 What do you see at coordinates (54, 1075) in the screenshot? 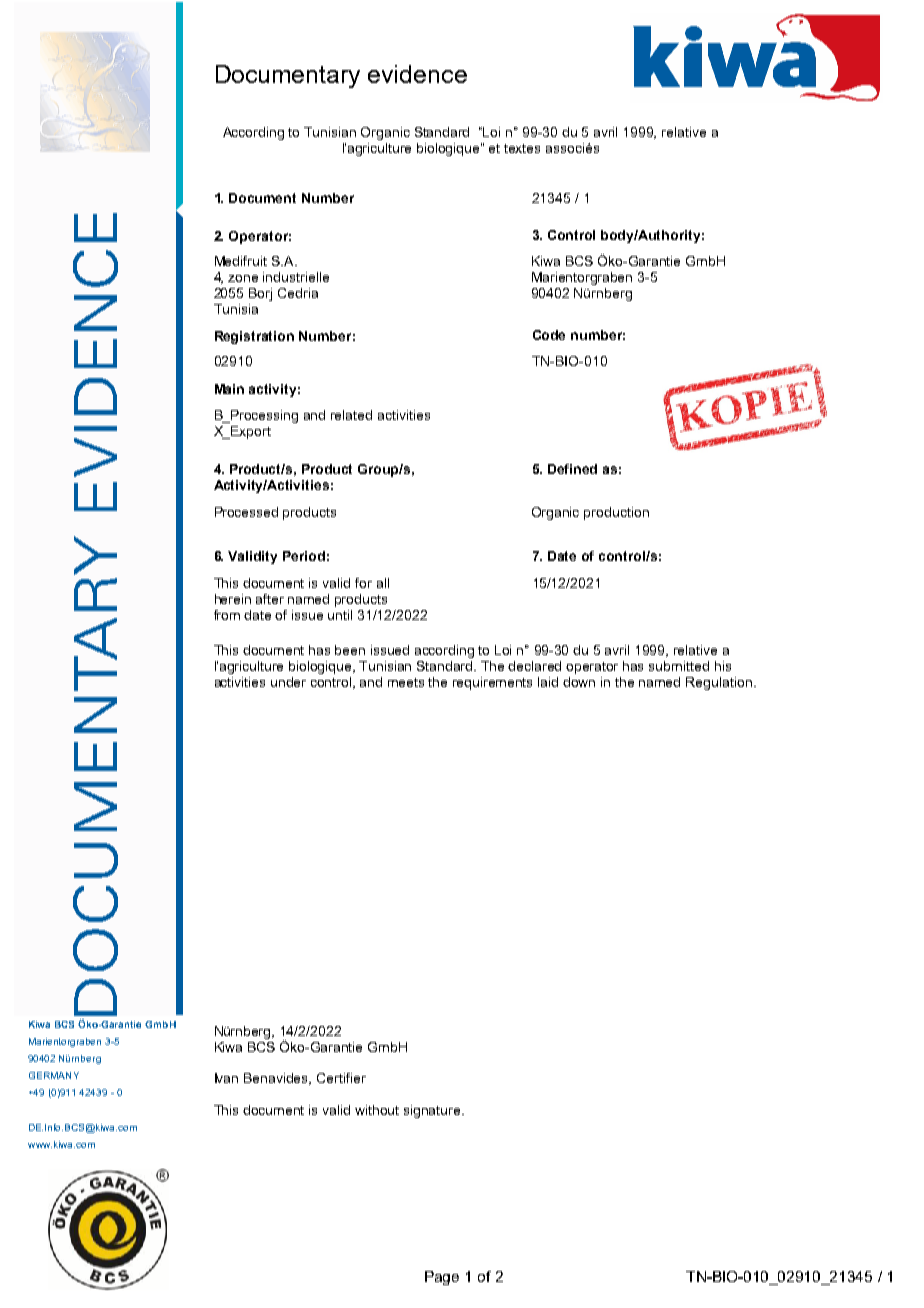
I see `GERMANY` at bounding box center [54, 1075].
